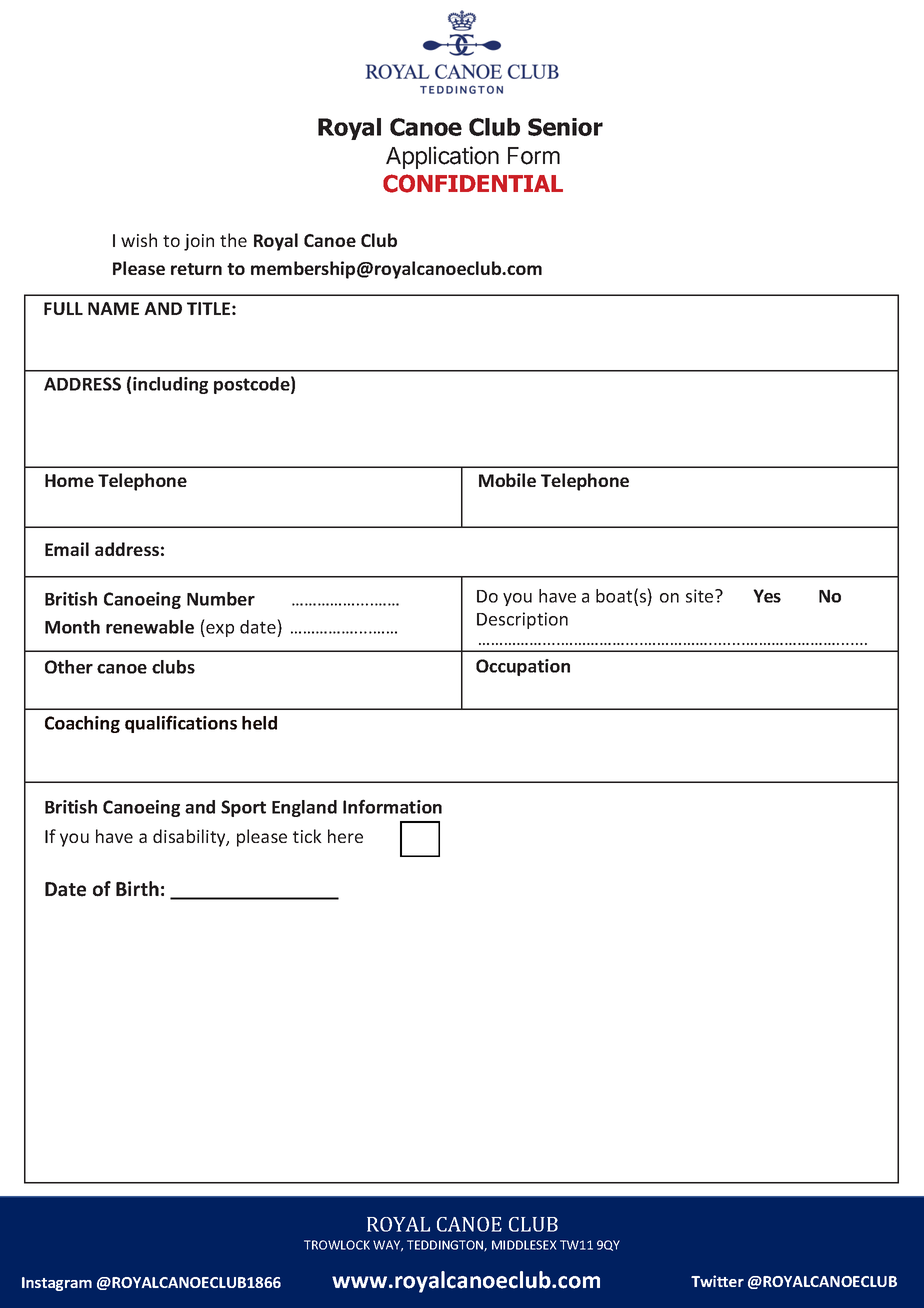  Describe the element at coordinates (442, 157) in the image. I see `Application` at that location.
